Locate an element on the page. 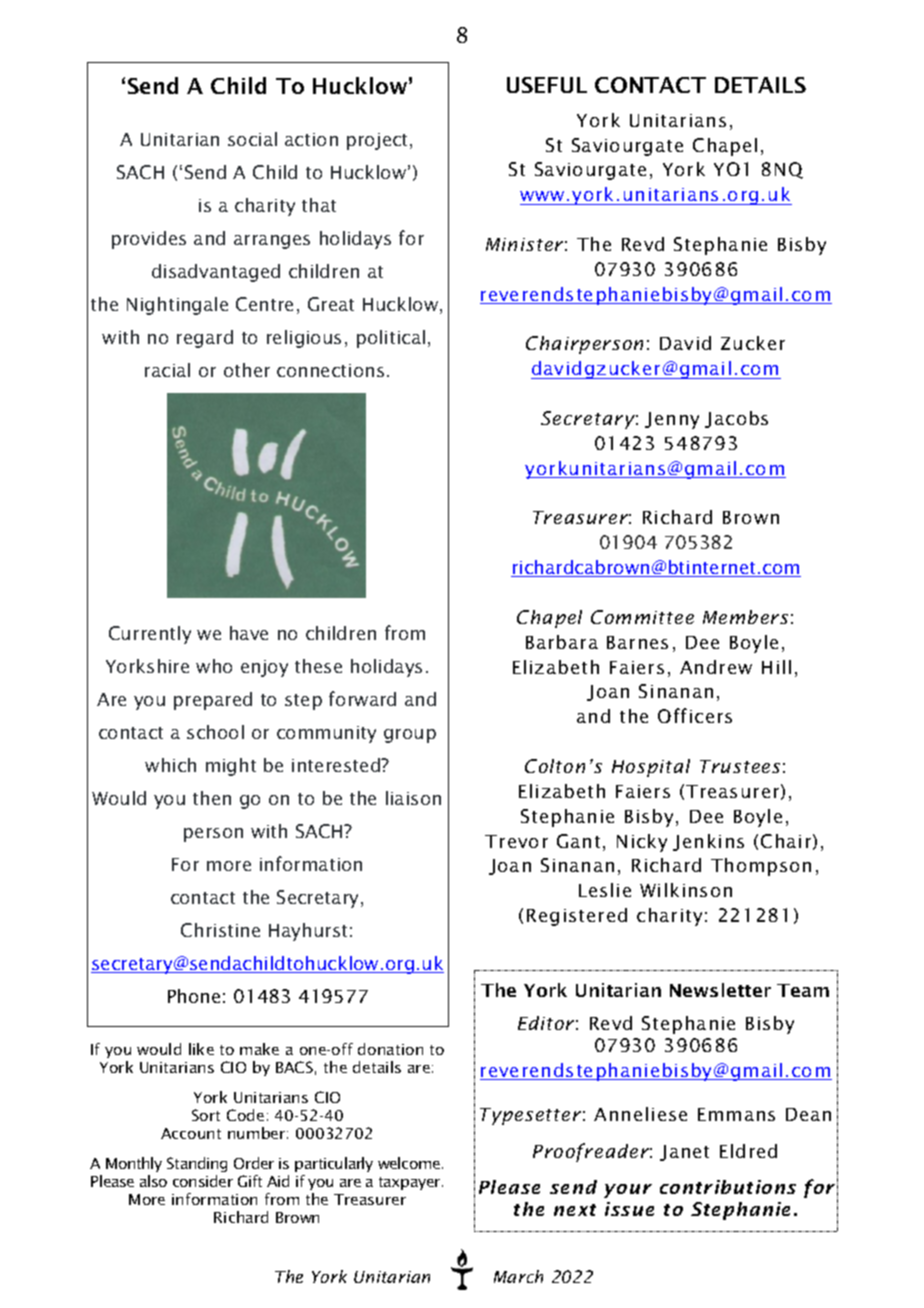 This image has width=924, height=1308. Andrew is located at coordinates (716, 667).
